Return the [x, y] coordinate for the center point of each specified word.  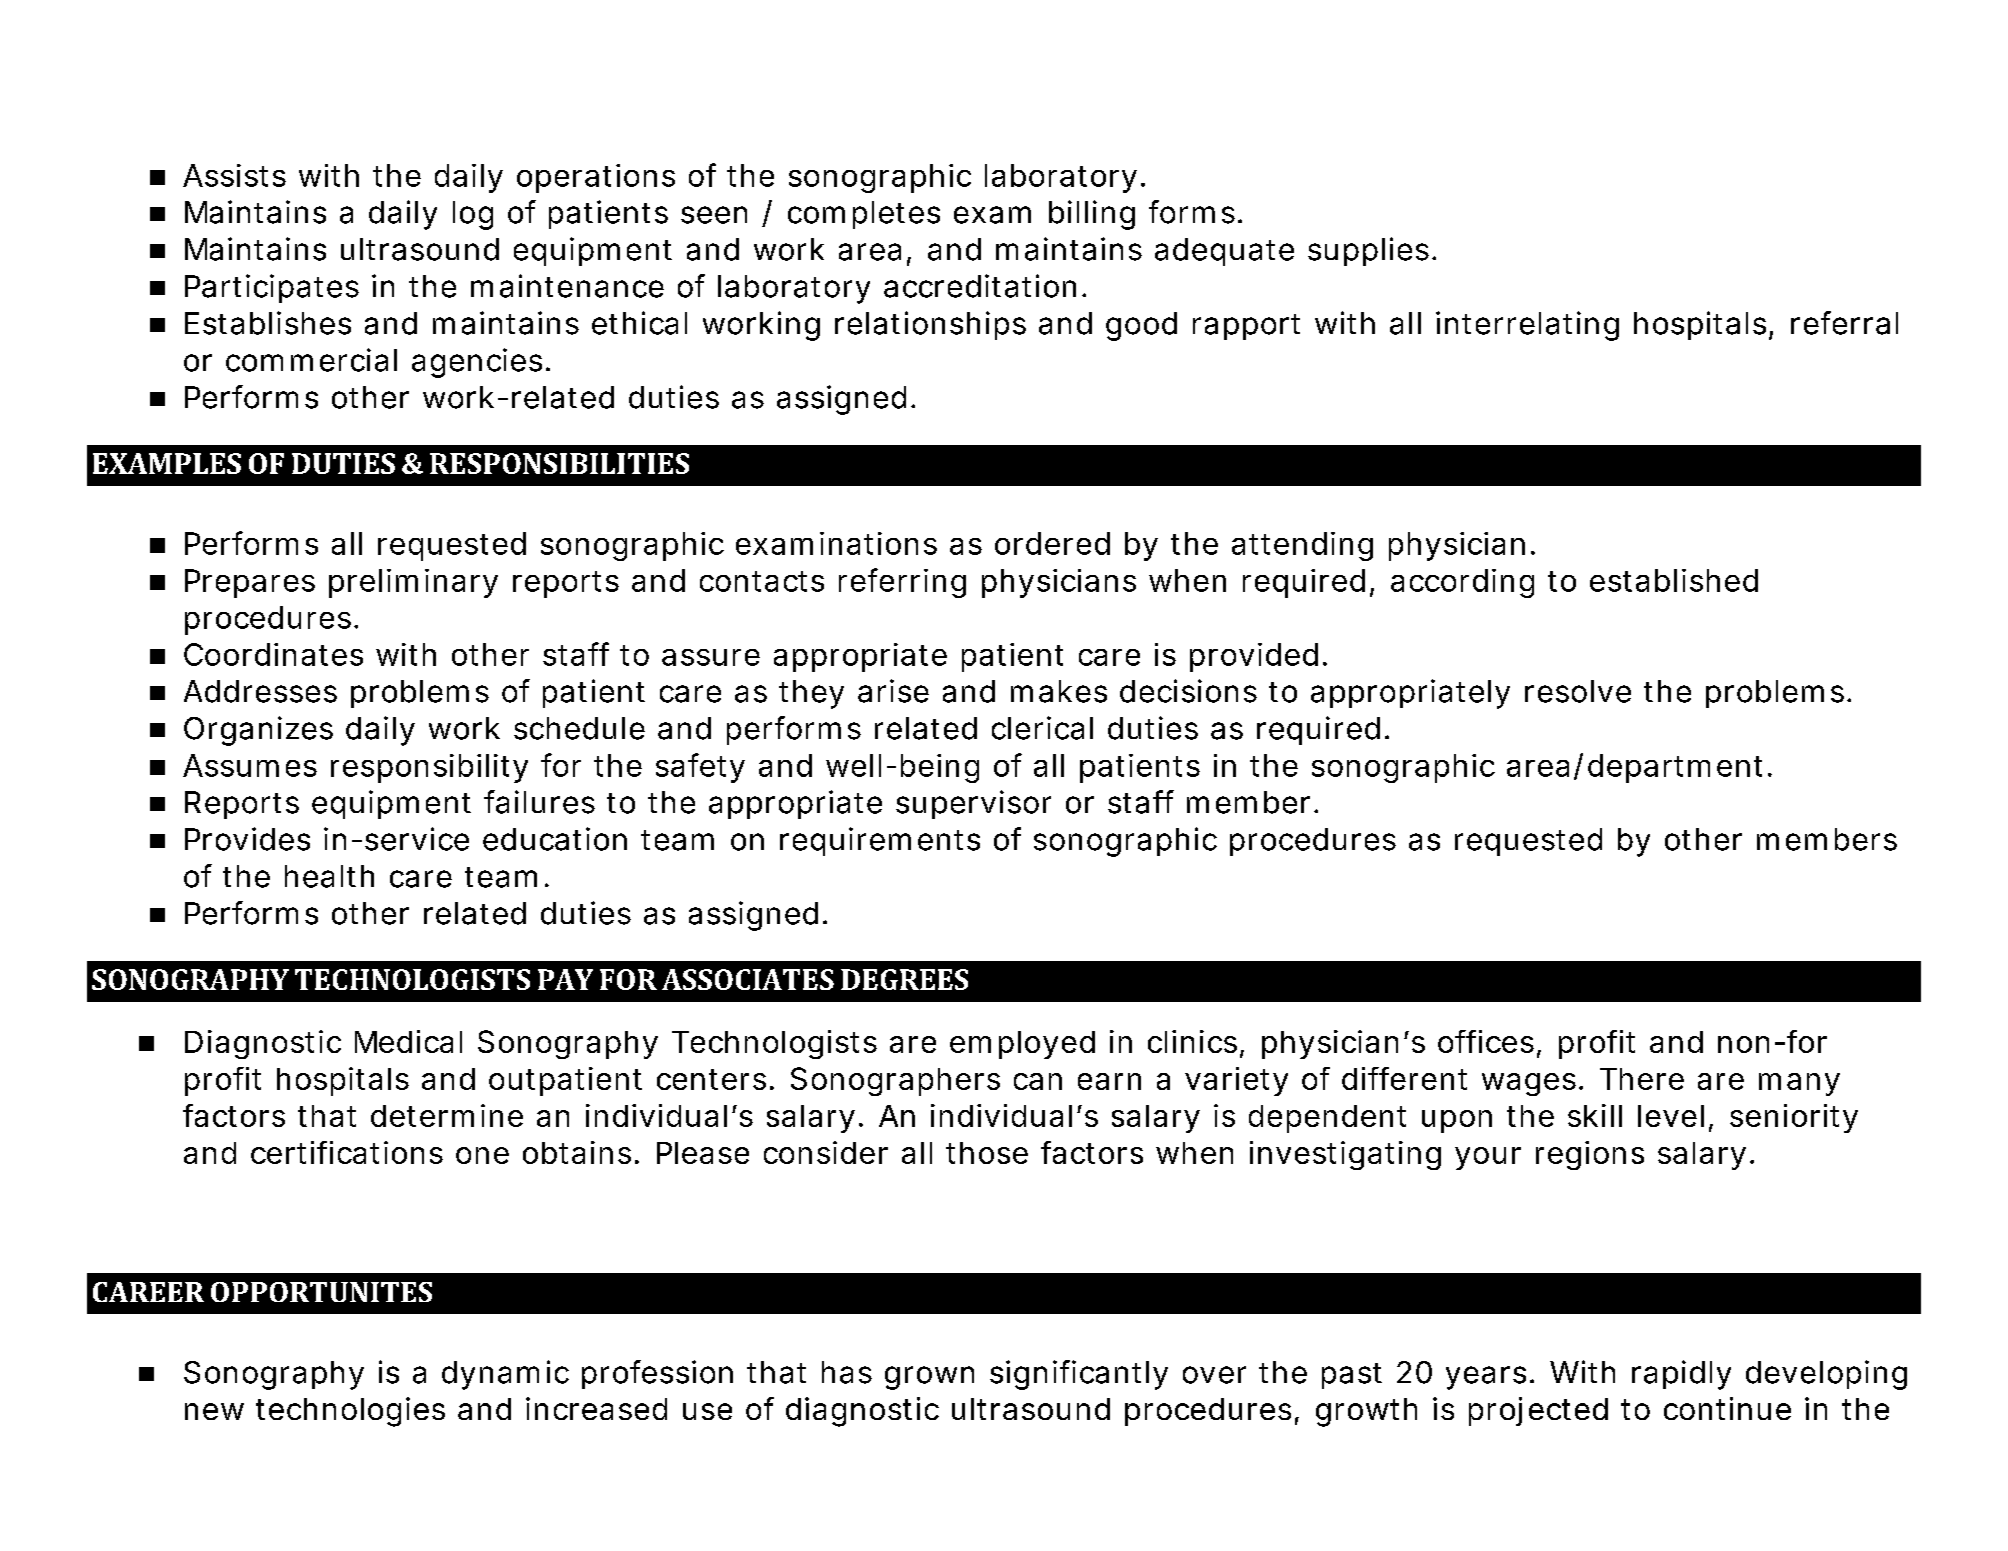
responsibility [429, 768]
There [1642, 1079]
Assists [234, 175]
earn [1109, 1081]
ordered [1052, 543]
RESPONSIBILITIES [559, 463]
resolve [1578, 691]
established [1674, 580]
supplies [1368, 251]
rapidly [1681, 1375]
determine [447, 1115]
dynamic [505, 1375]
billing [1092, 215]
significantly [1079, 1375]
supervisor [973, 804]
